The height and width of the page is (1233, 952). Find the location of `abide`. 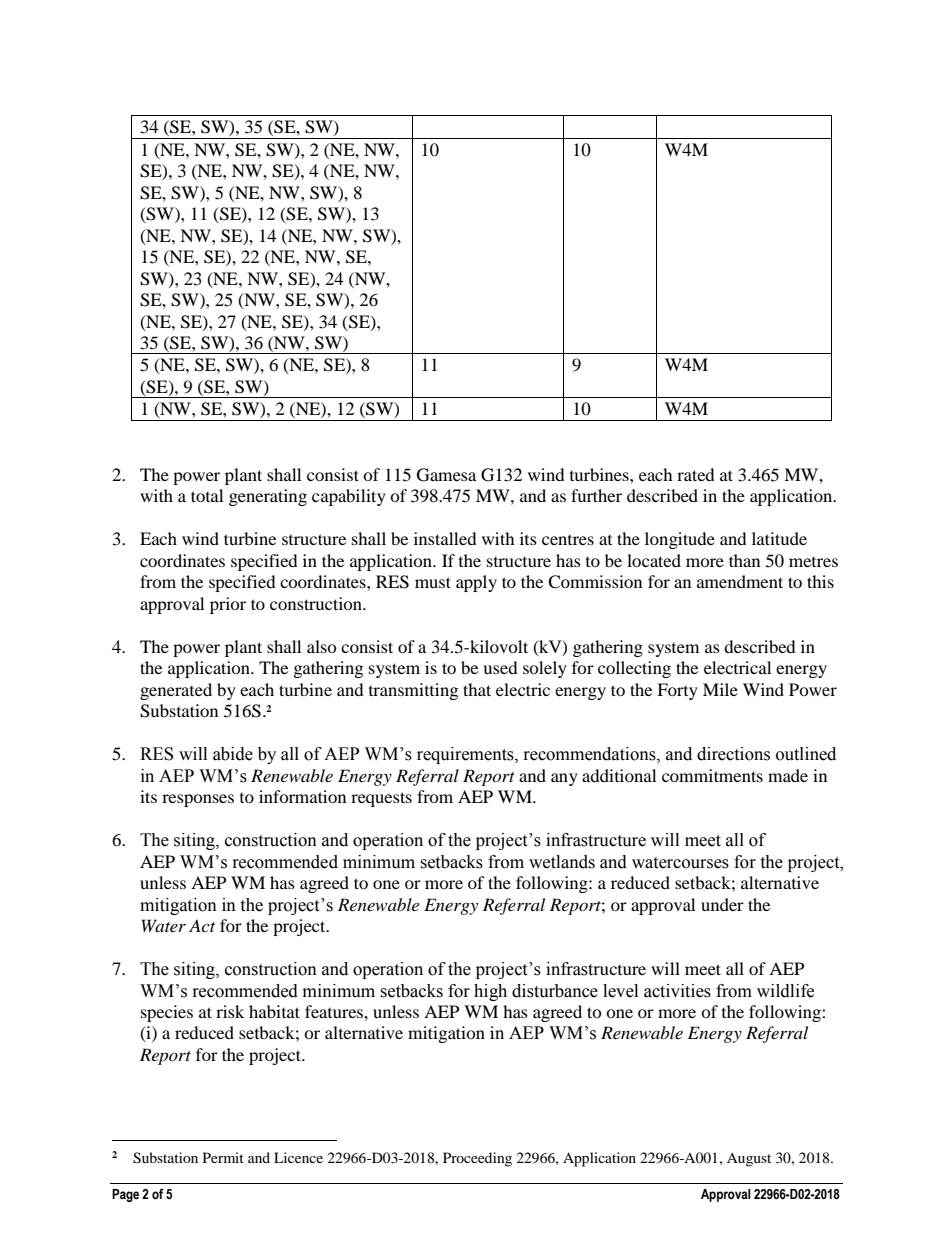

abide is located at coordinates (233, 754).
